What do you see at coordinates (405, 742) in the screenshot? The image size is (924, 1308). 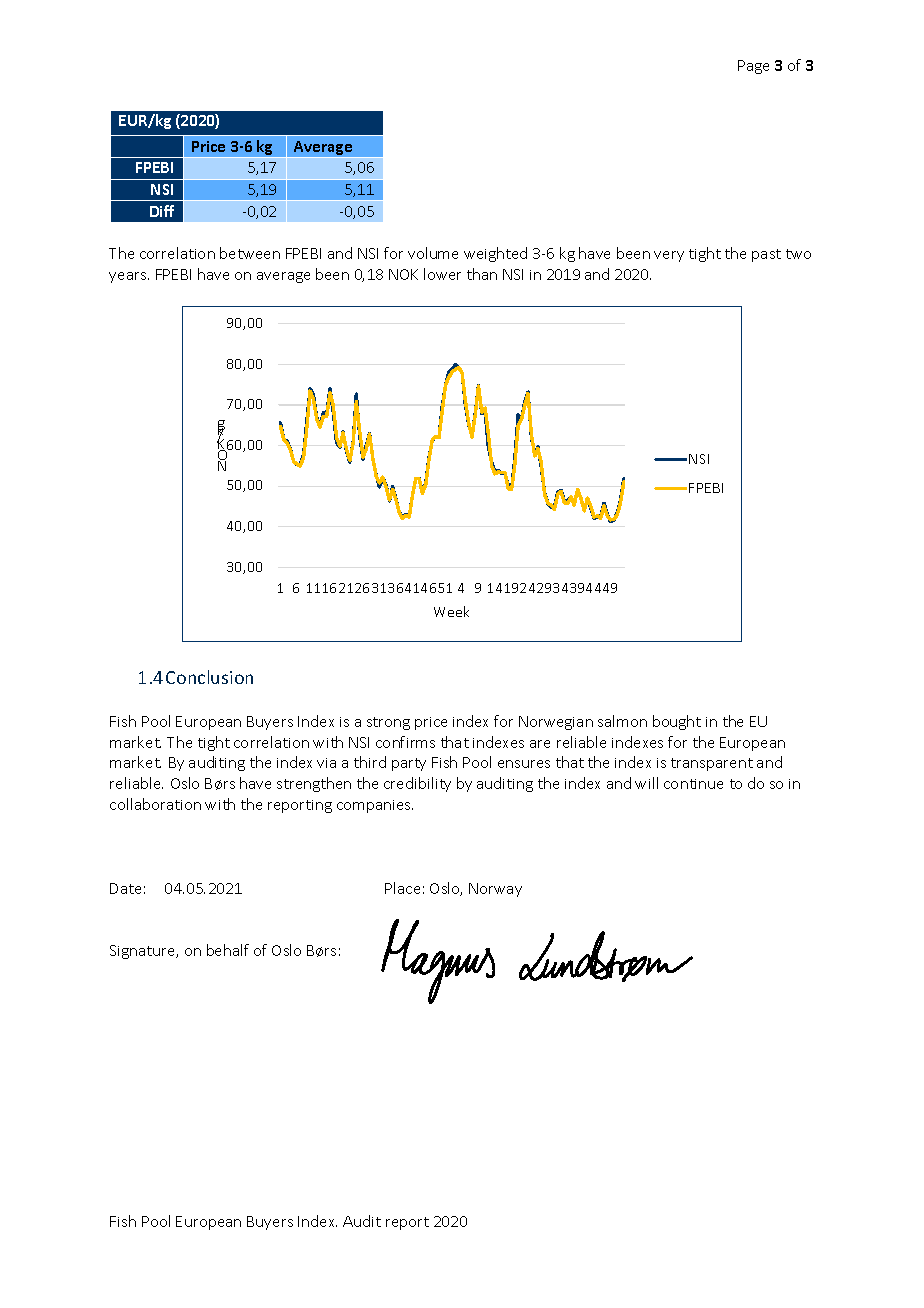 I see `confirms` at bounding box center [405, 742].
